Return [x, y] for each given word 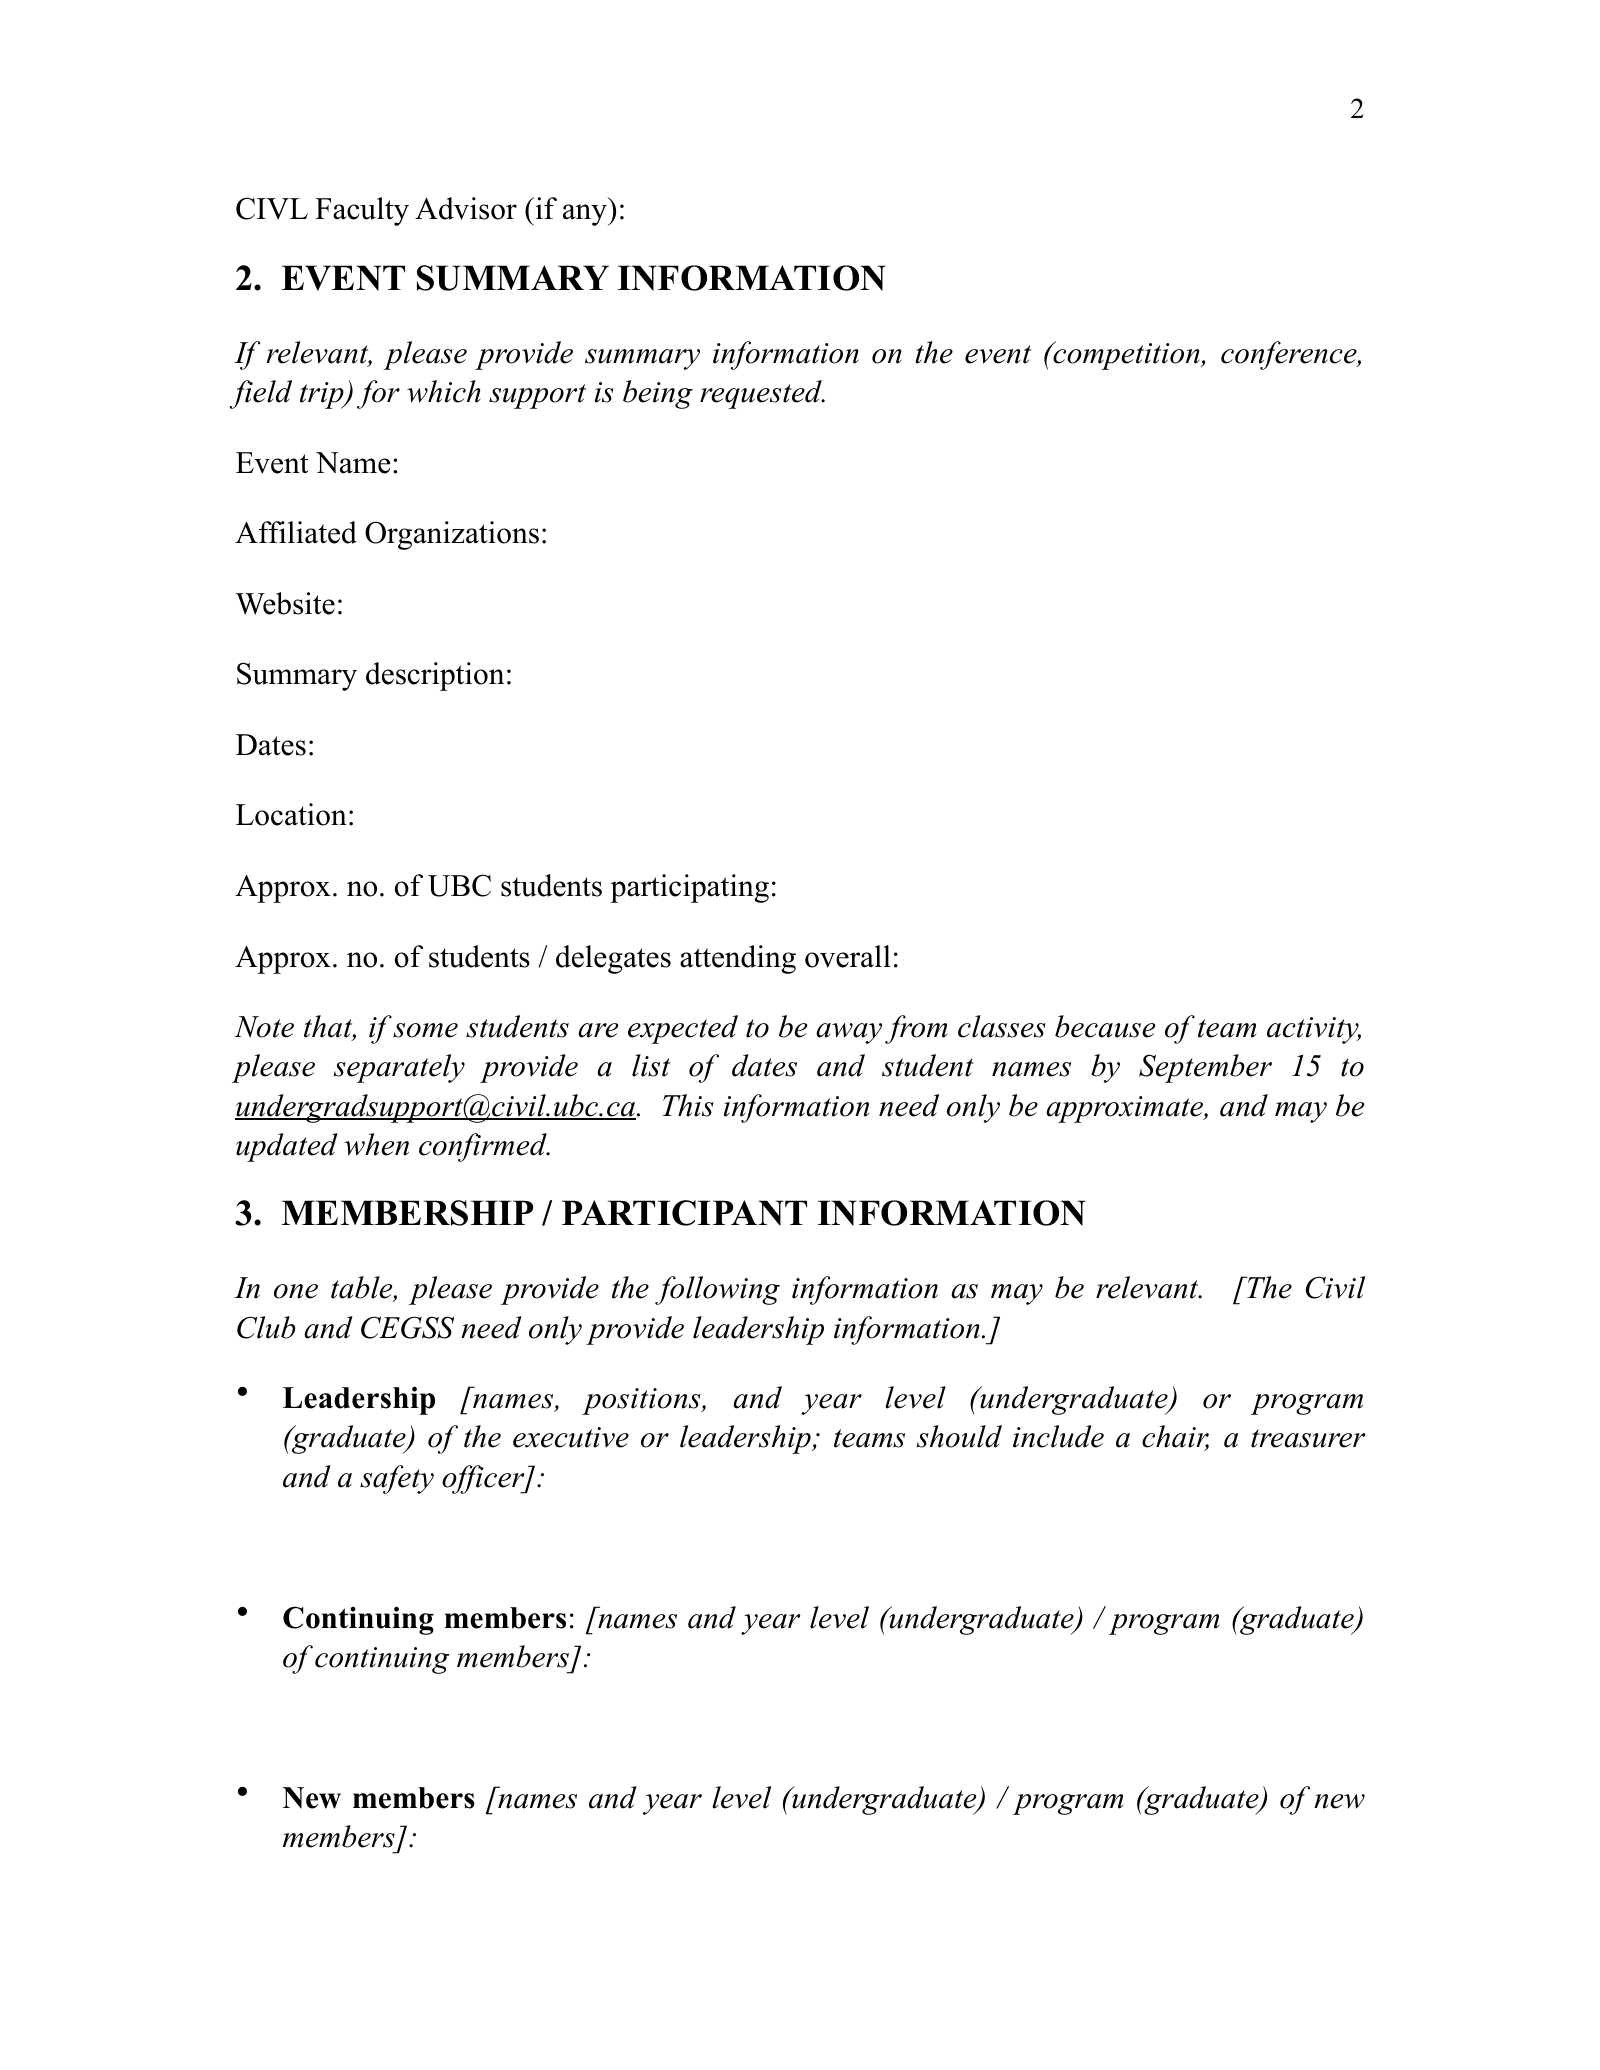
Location [291, 814]
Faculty [362, 211]
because [1105, 1026]
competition [1126, 355]
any [586, 215]
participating [689, 888]
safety [397, 1479]
